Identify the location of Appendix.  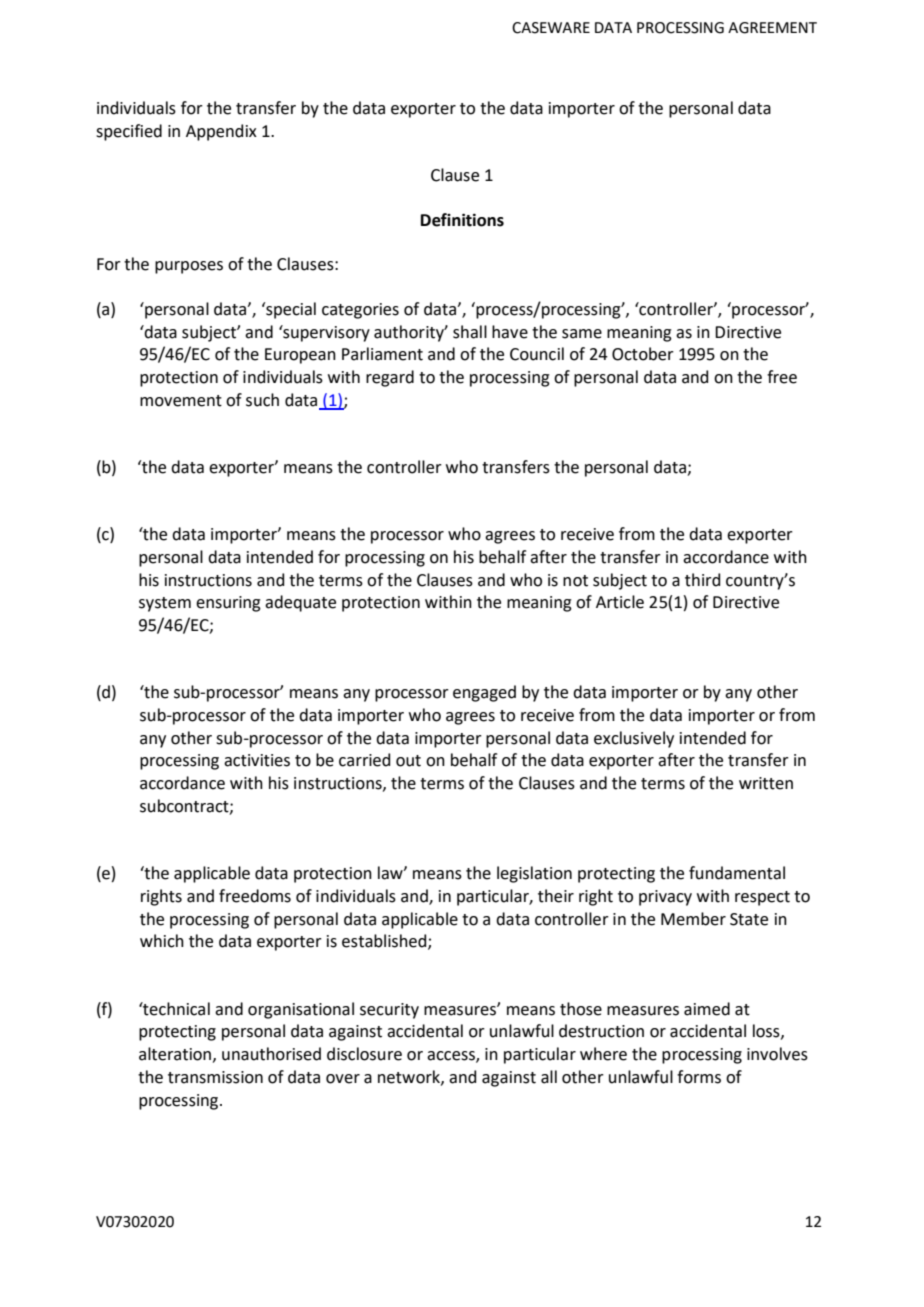
(221, 132).
